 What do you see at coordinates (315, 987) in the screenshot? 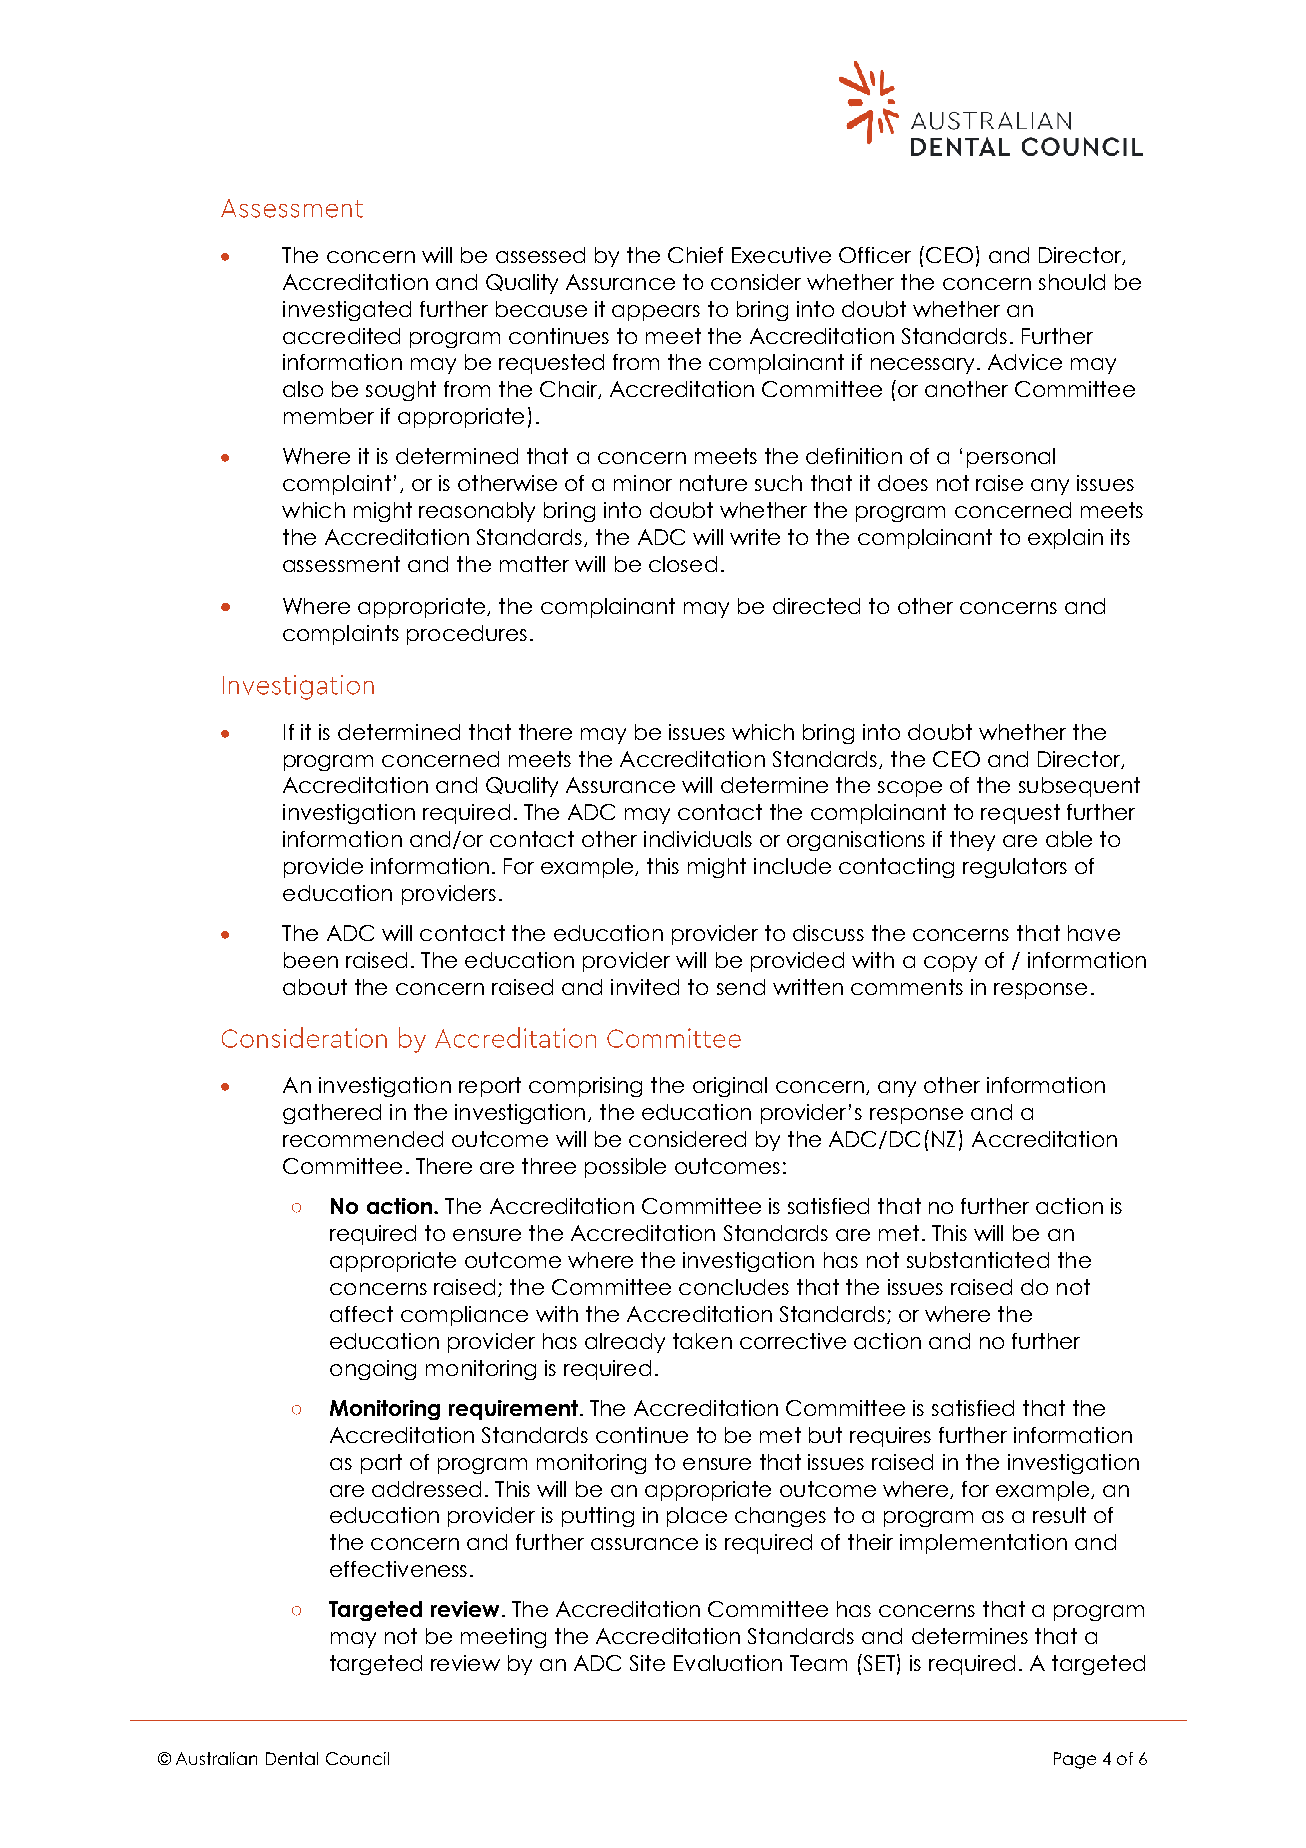
I see `about` at bounding box center [315, 987].
